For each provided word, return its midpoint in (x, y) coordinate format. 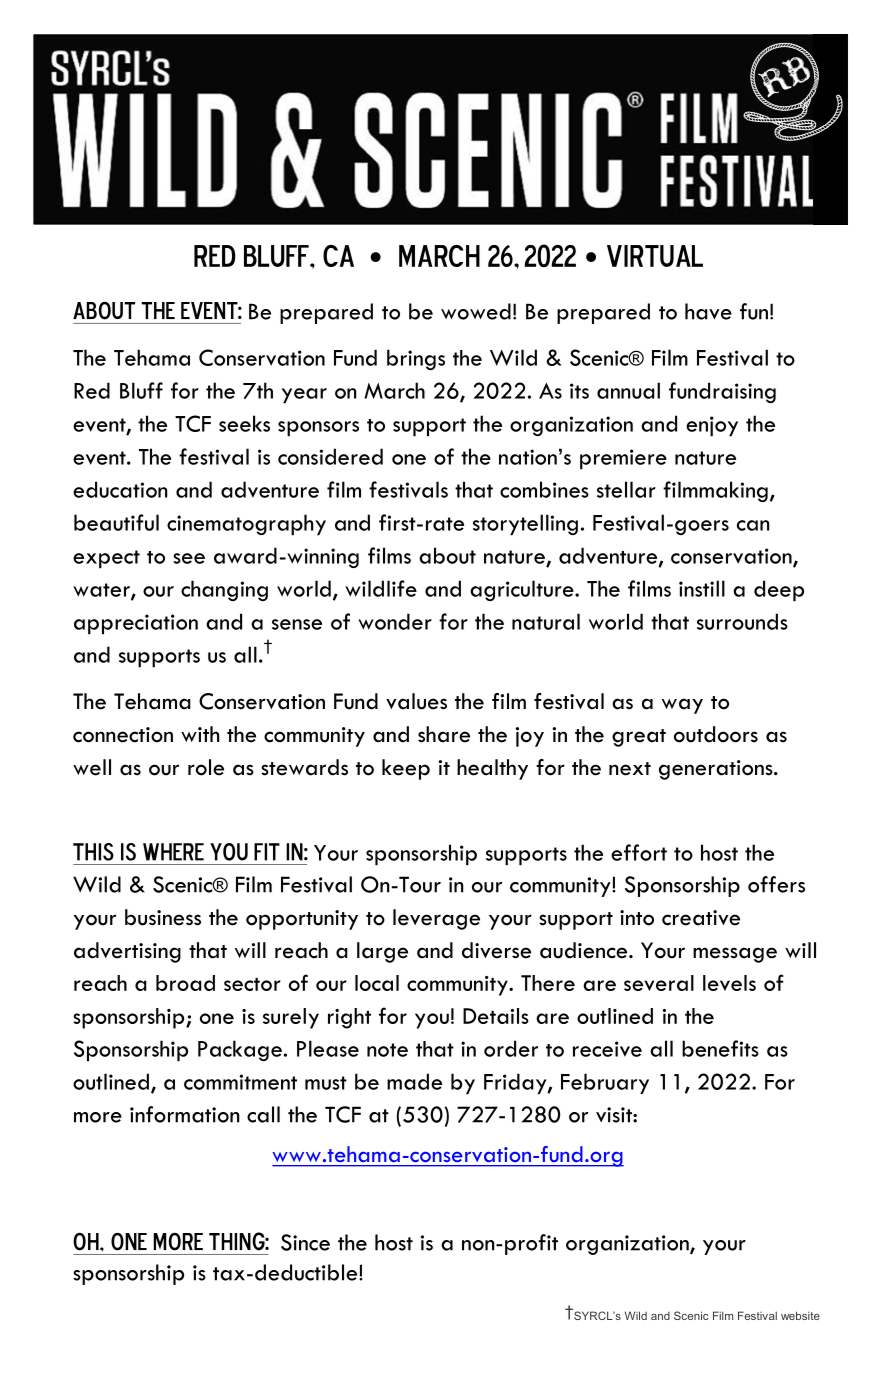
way (682, 706)
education (120, 489)
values (416, 701)
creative (701, 918)
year (304, 396)
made (414, 1081)
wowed (476, 311)
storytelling (525, 525)
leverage (436, 919)
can (753, 525)
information (184, 1114)
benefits (720, 1048)
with (200, 734)
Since (305, 1242)
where (173, 852)
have (708, 311)
